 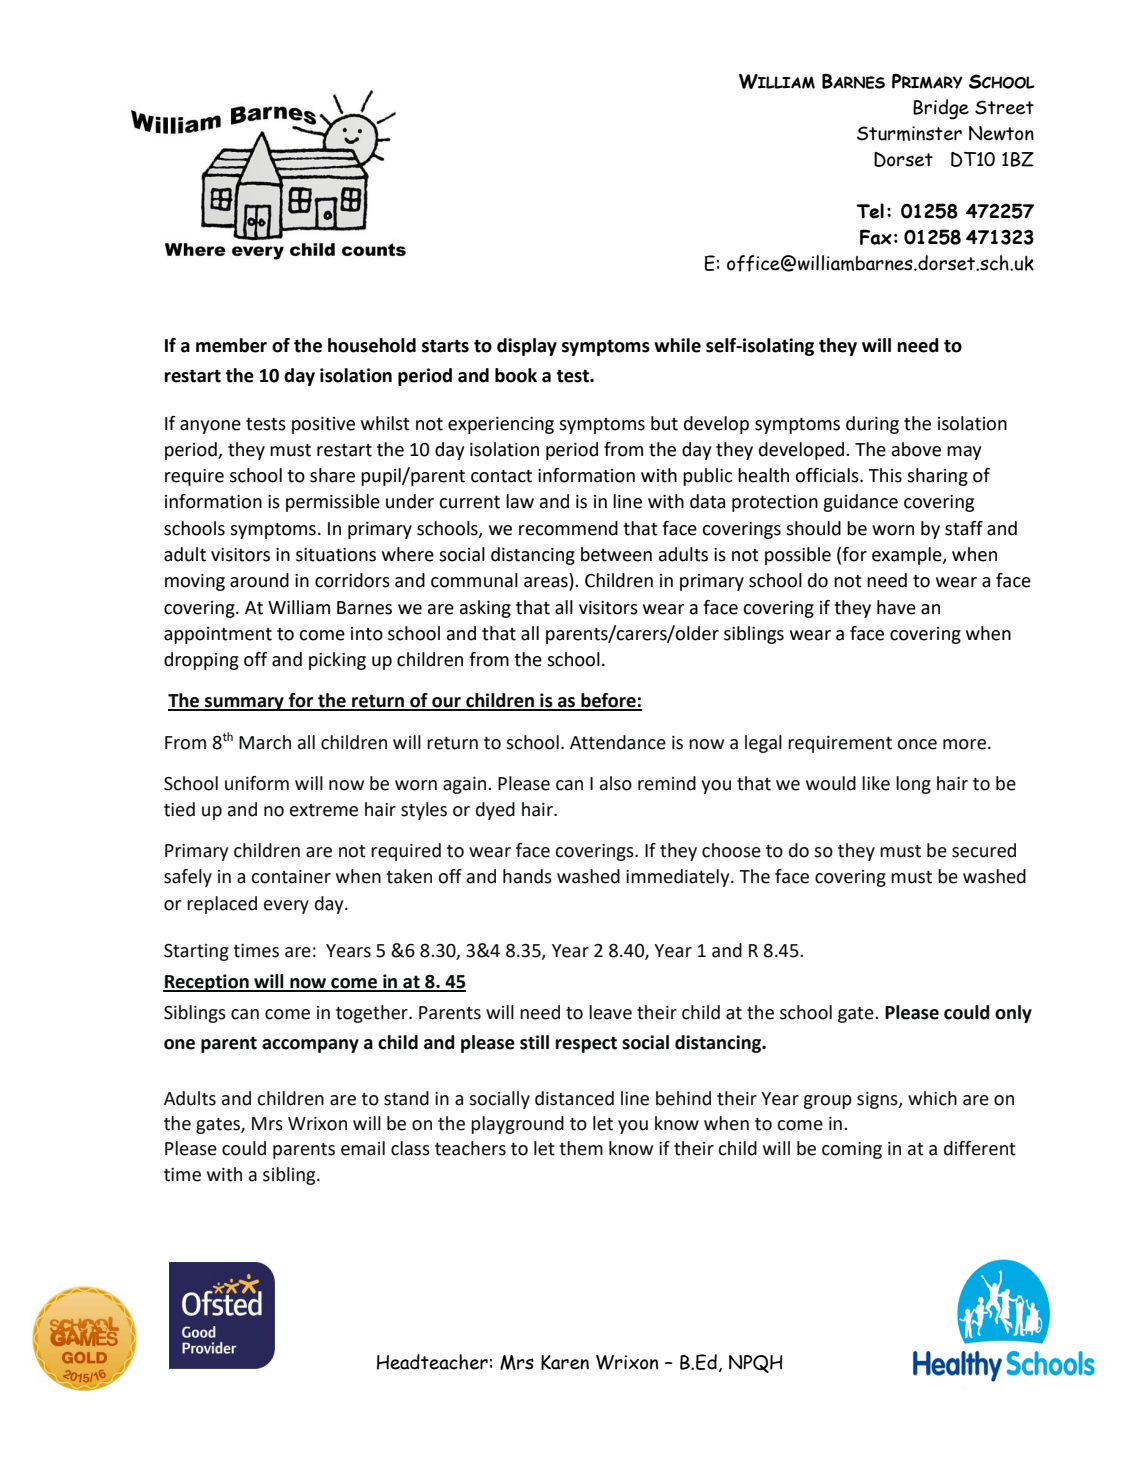 I want to click on Karen, so click(x=565, y=1362).
